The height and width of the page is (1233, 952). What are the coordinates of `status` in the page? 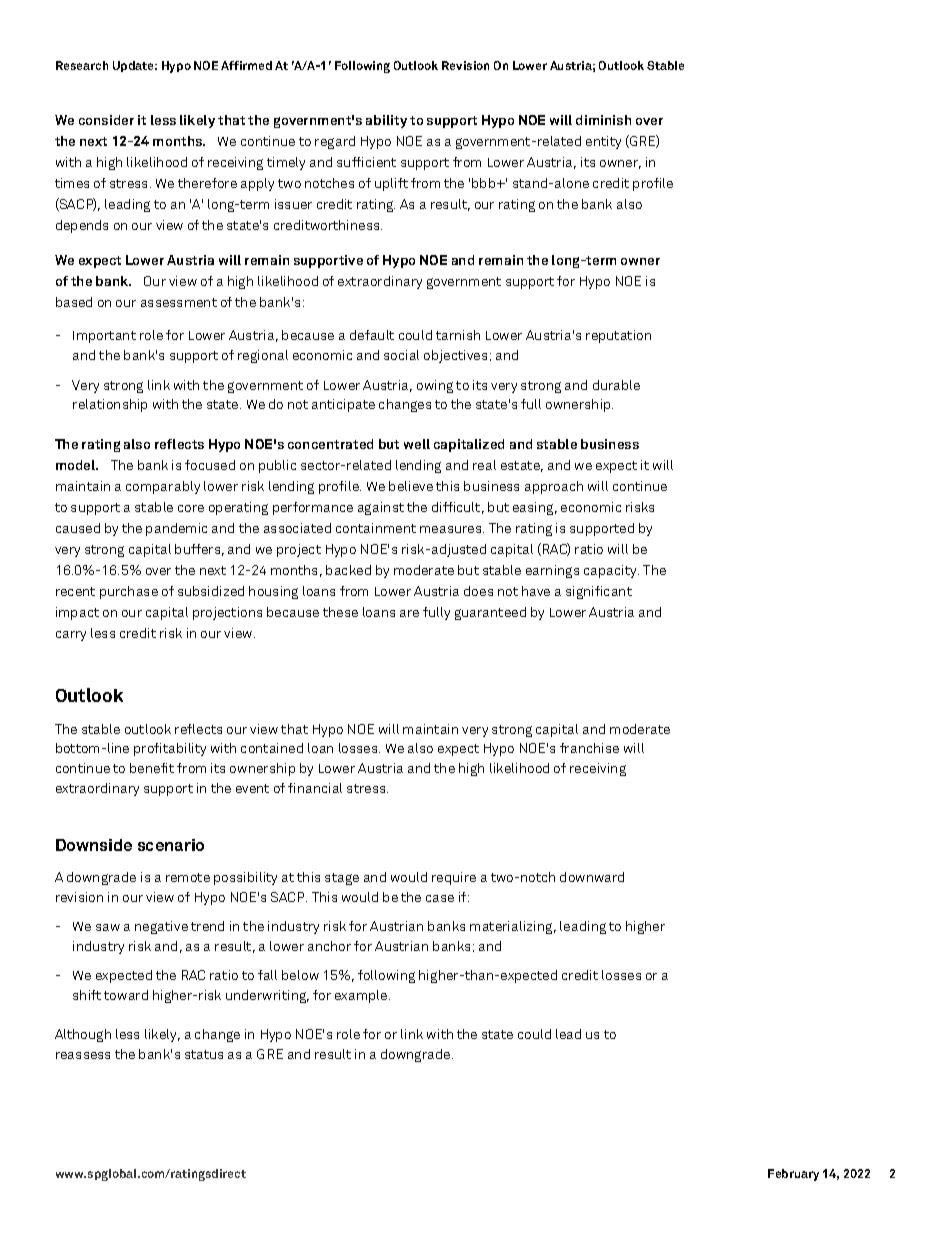 It's located at (204, 1054).
